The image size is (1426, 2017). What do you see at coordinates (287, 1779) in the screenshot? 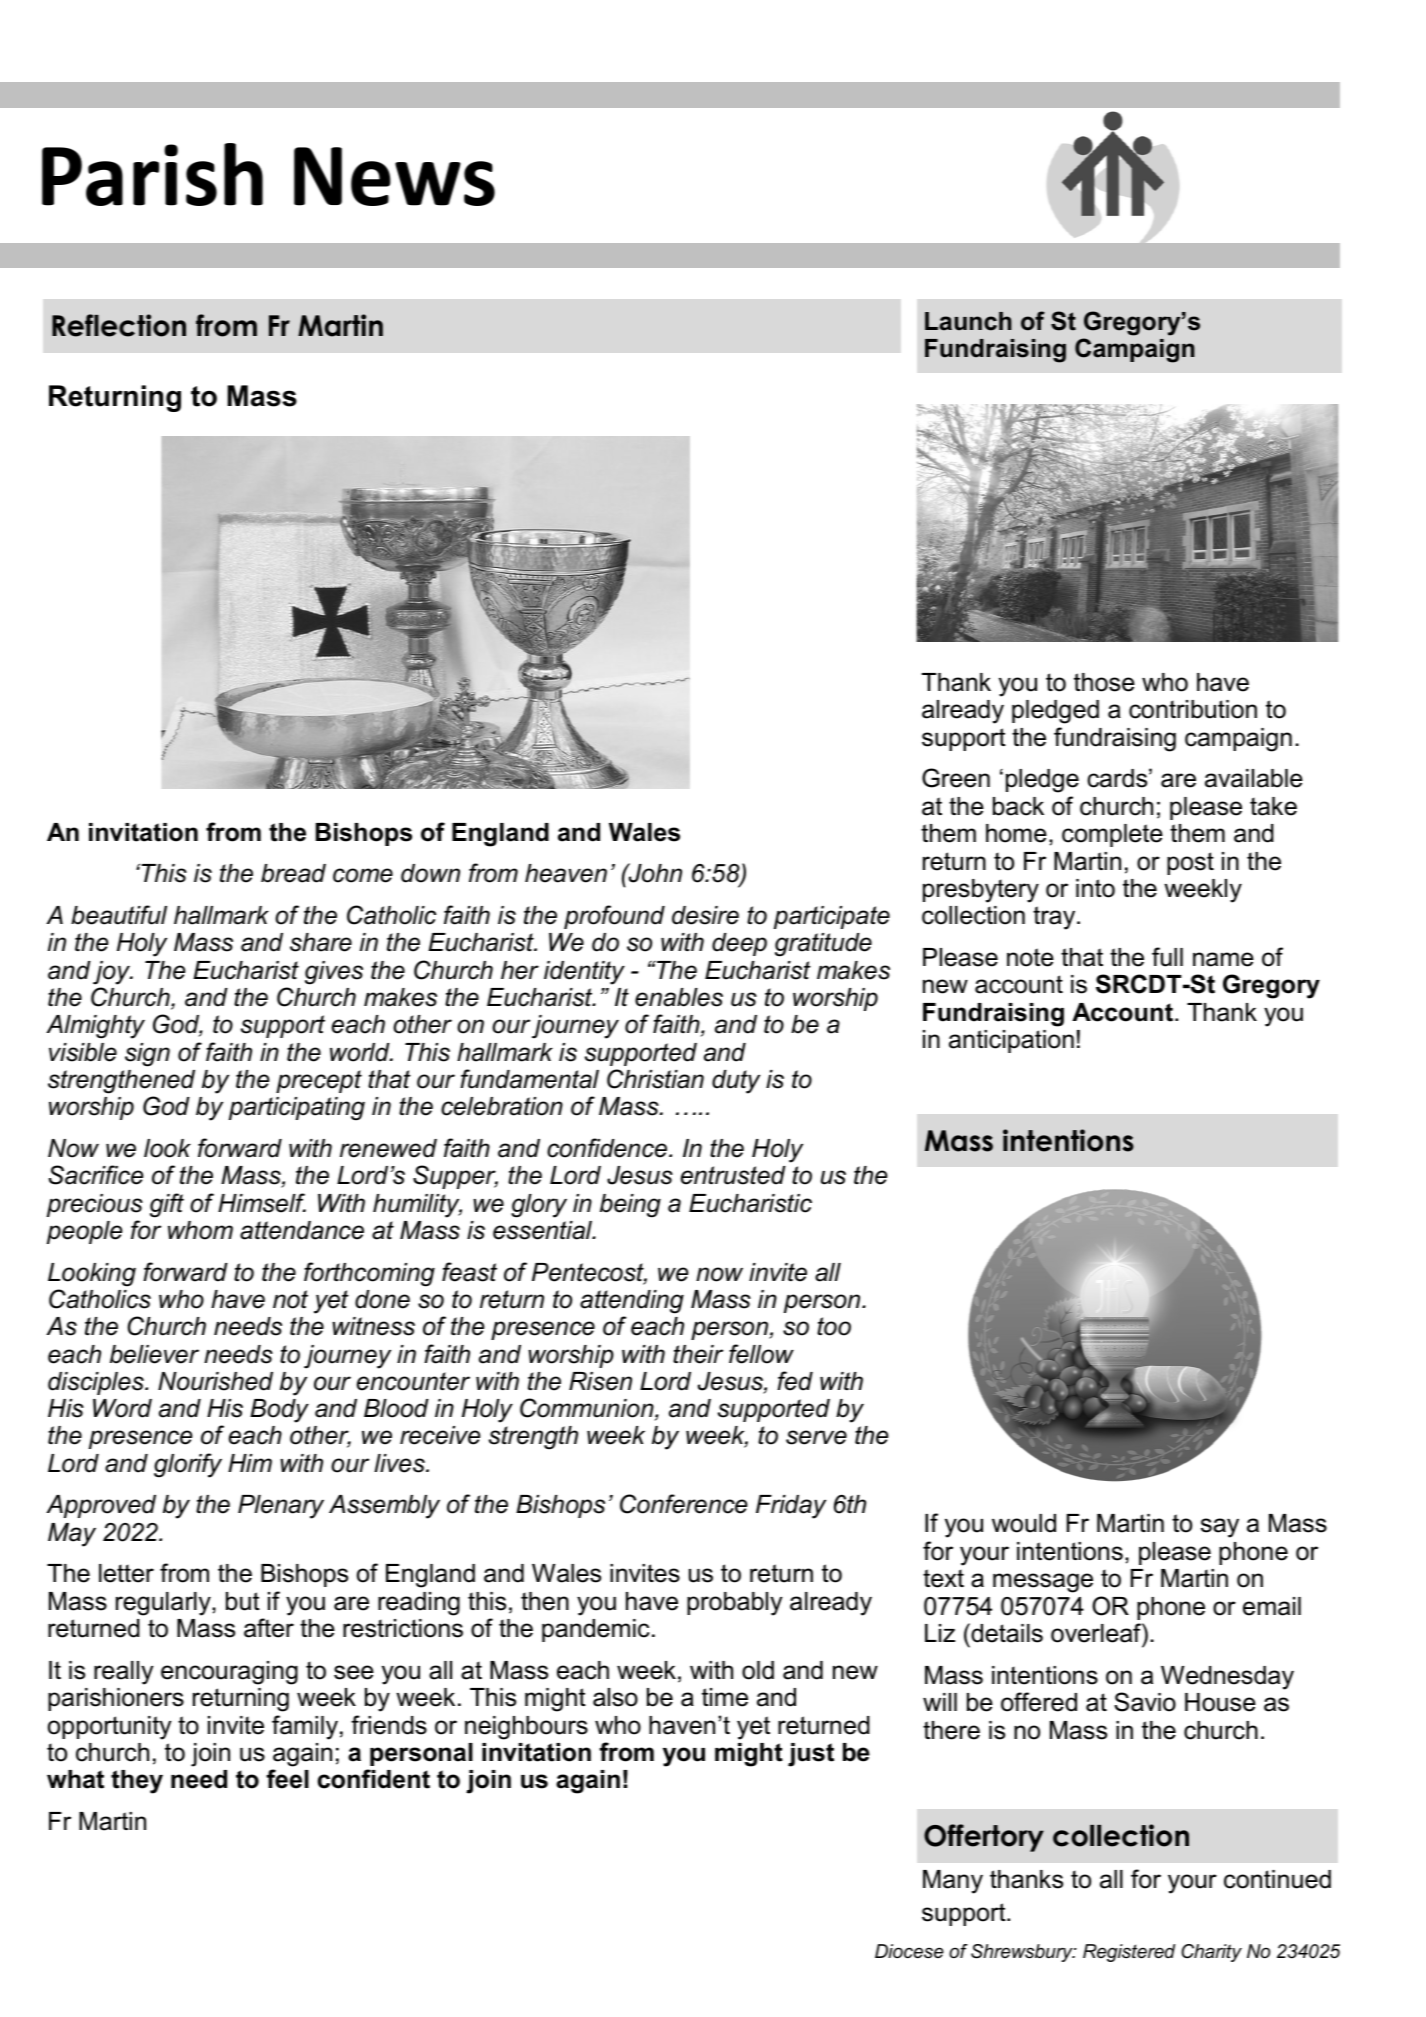
I see `feel` at bounding box center [287, 1779].
